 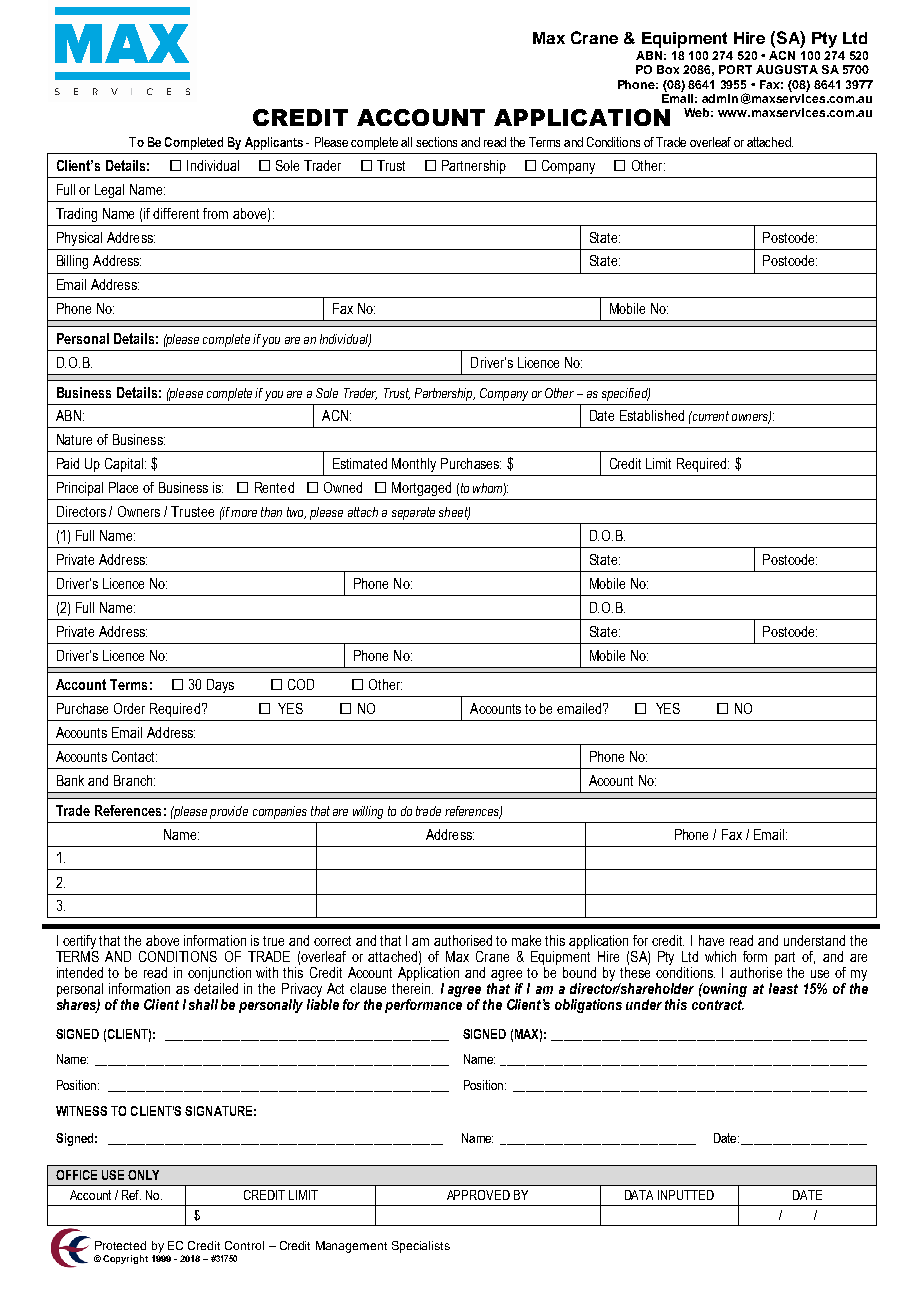 I want to click on separate, so click(x=413, y=513).
